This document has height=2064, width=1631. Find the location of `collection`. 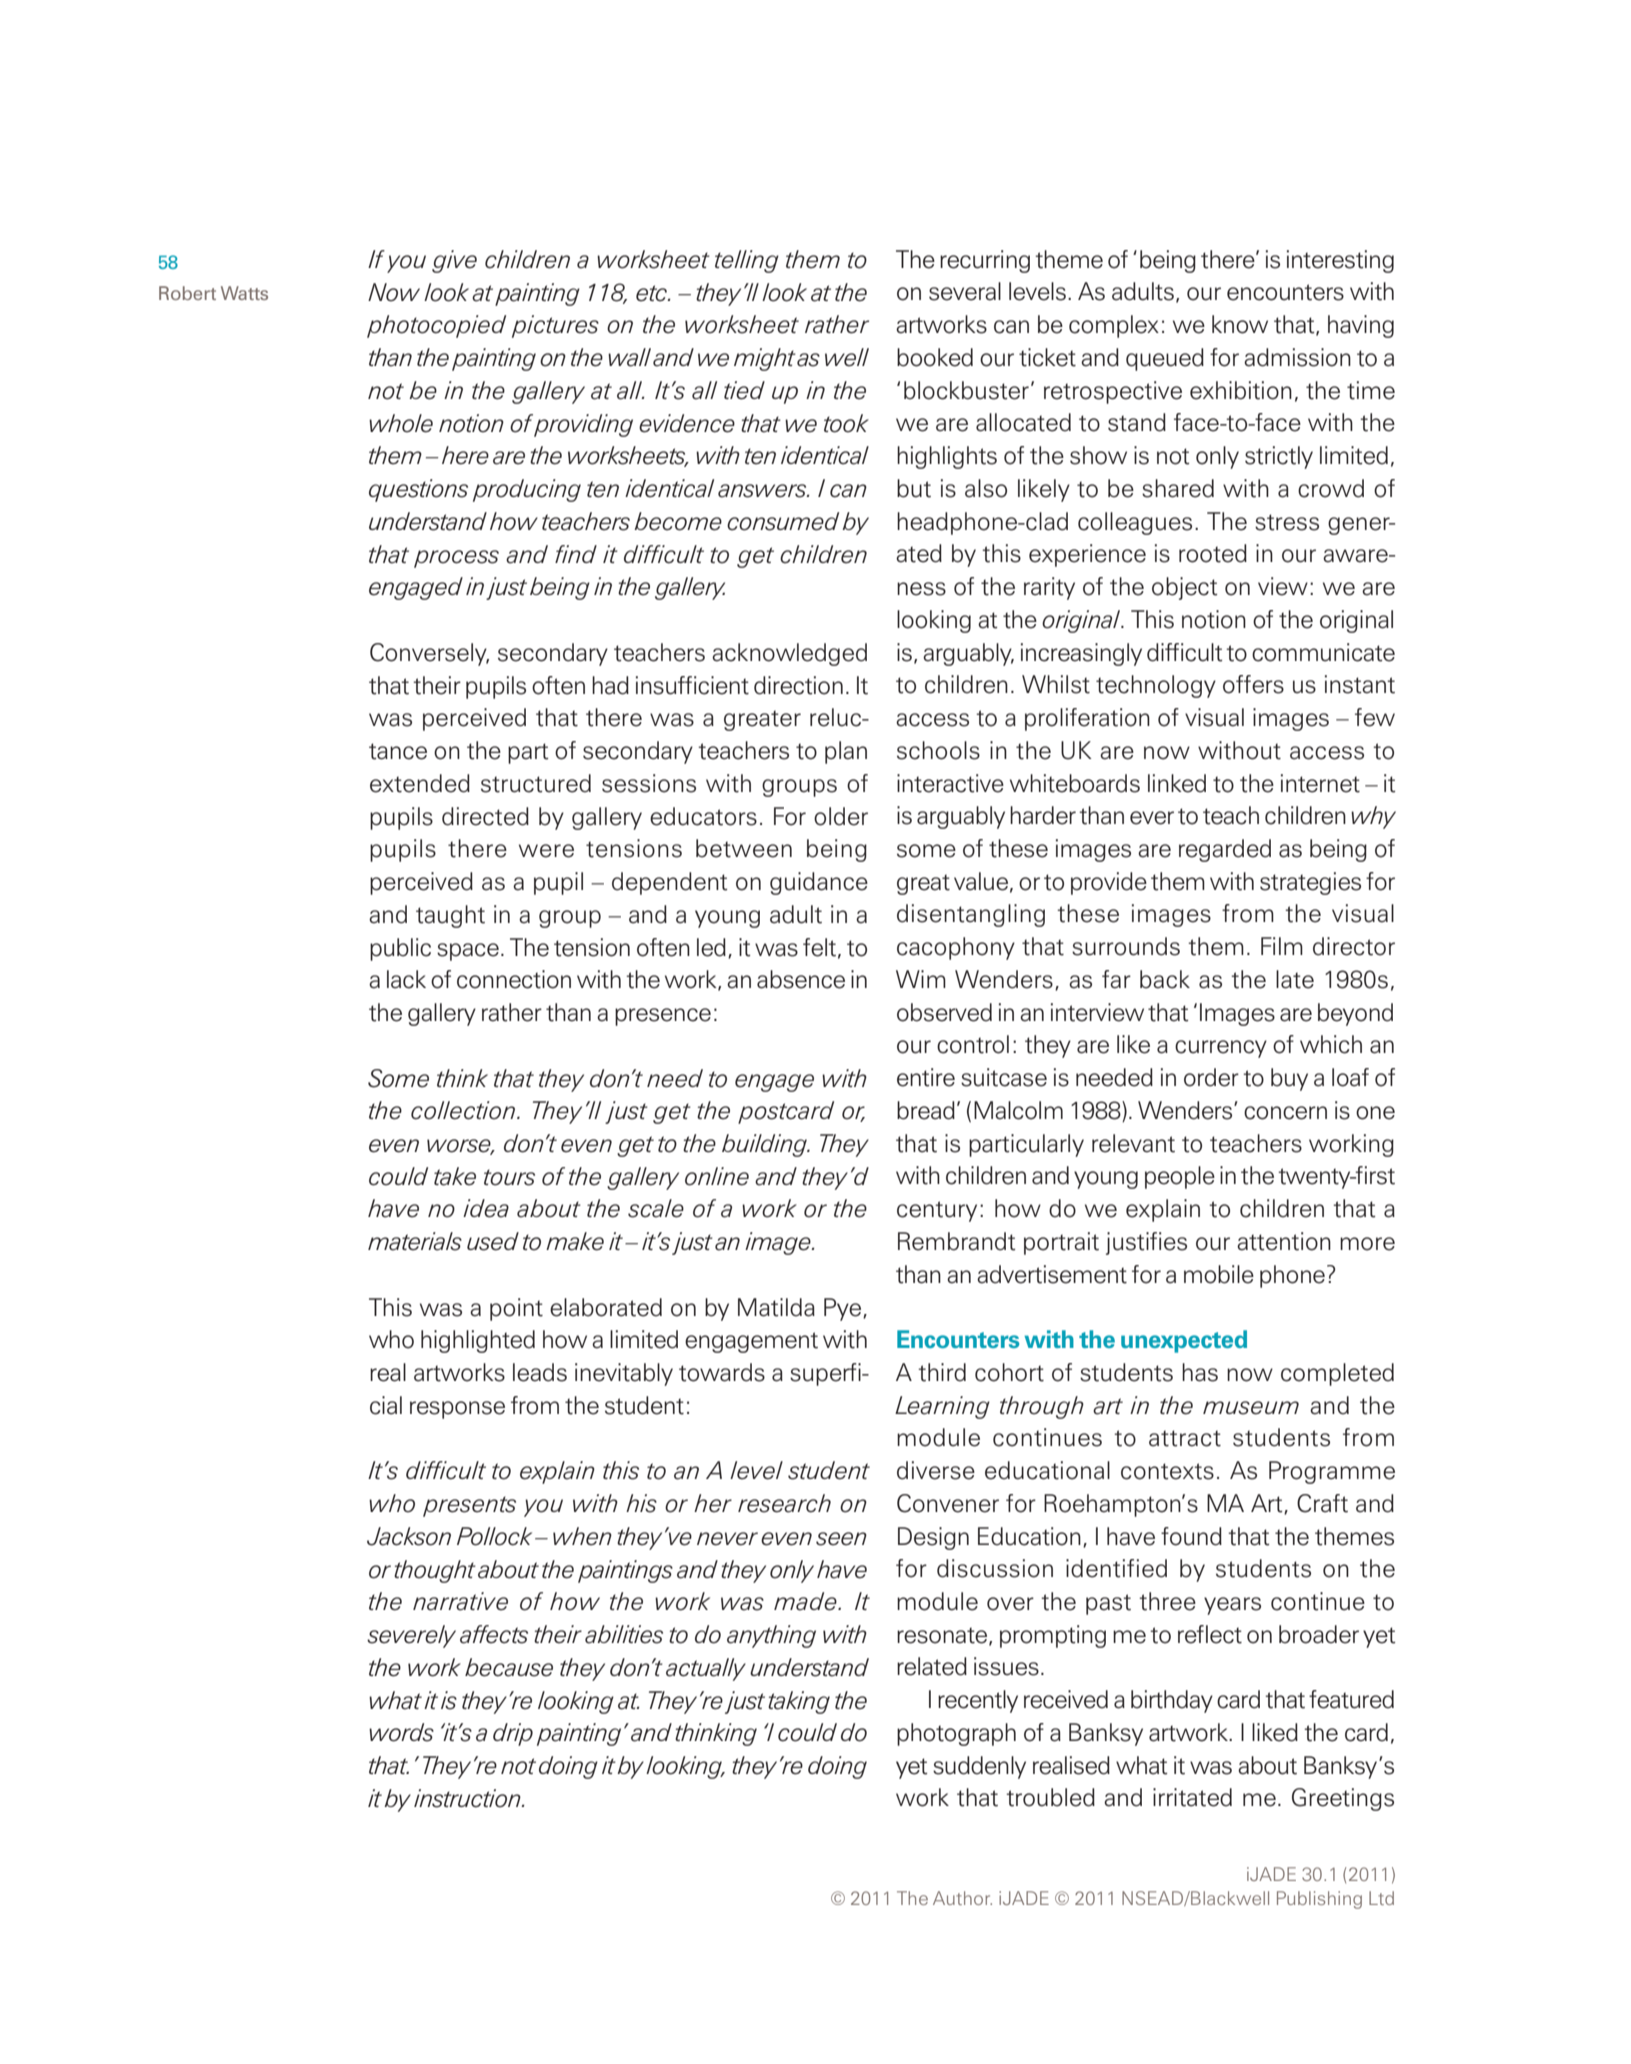

collection is located at coordinates (463, 1110).
